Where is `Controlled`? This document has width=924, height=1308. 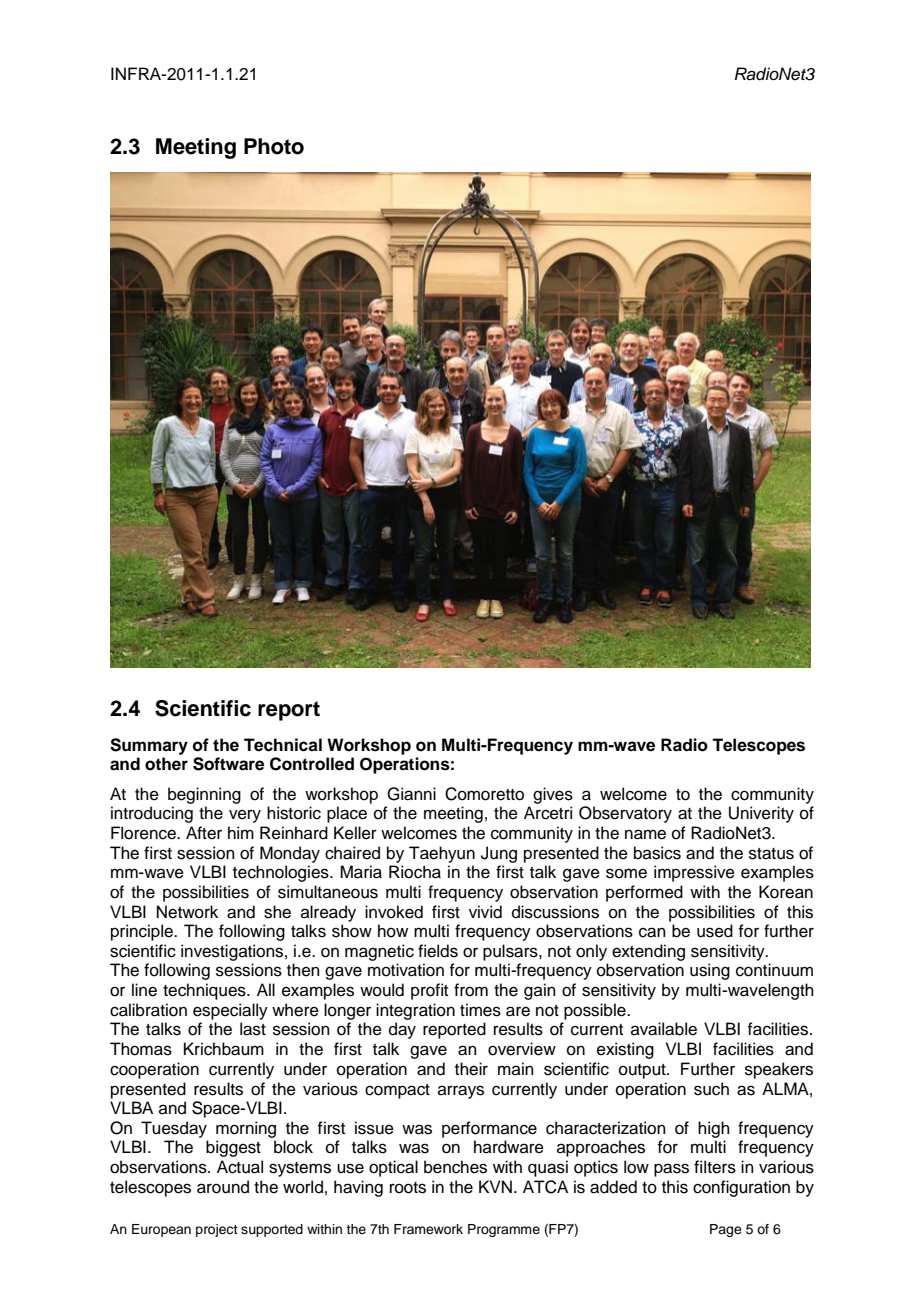 Controlled is located at coordinates (312, 764).
